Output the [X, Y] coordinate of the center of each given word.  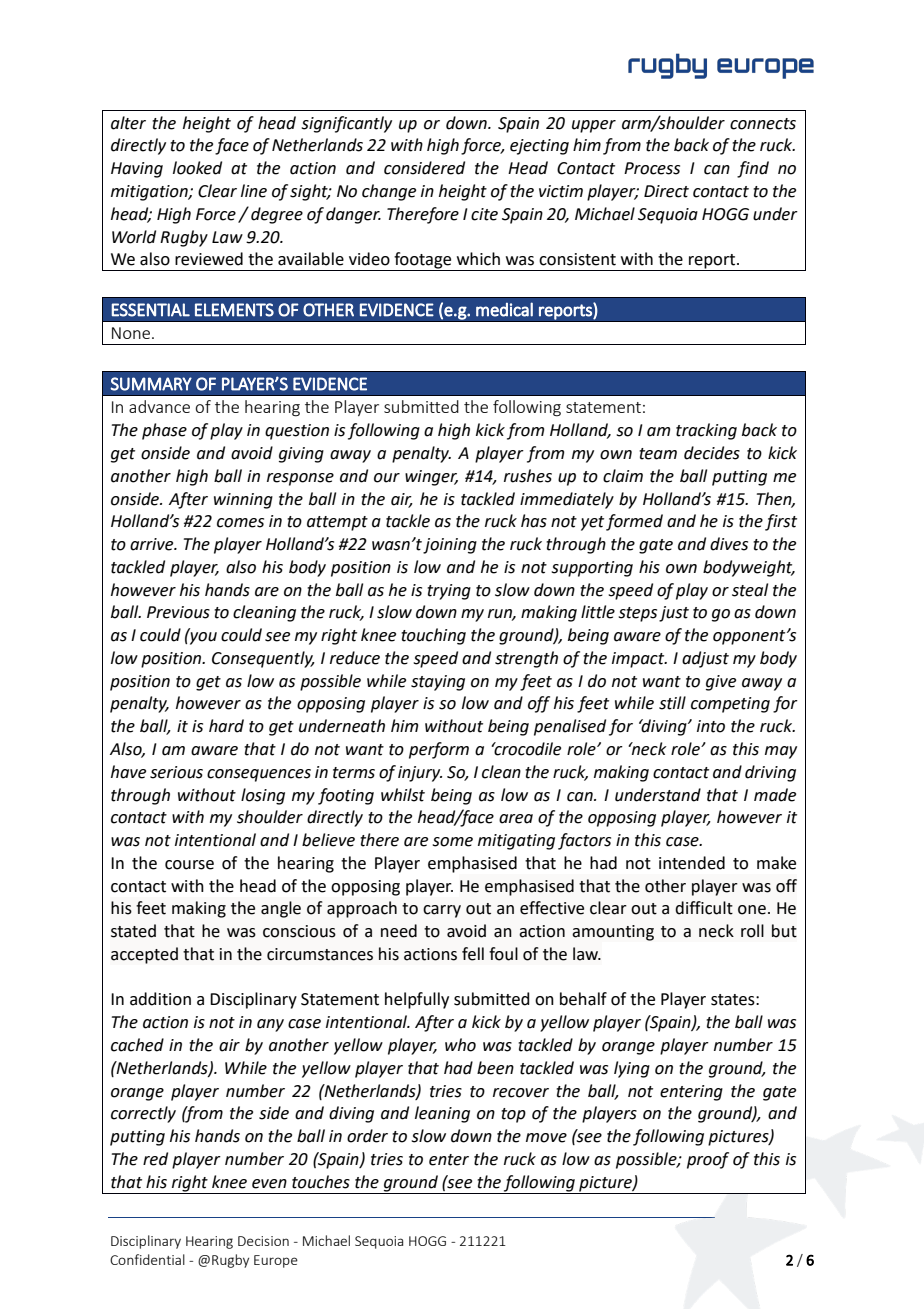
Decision [263, 1241]
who [460, 1045]
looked [197, 168]
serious [176, 772]
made [775, 795]
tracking [706, 431]
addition [160, 999]
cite [484, 214]
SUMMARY [151, 384]
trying [449, 592]
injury [420, 774]
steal [750, 590]
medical [504, 309]
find [753, 169]
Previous [178, 612]
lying [632, 1069]
